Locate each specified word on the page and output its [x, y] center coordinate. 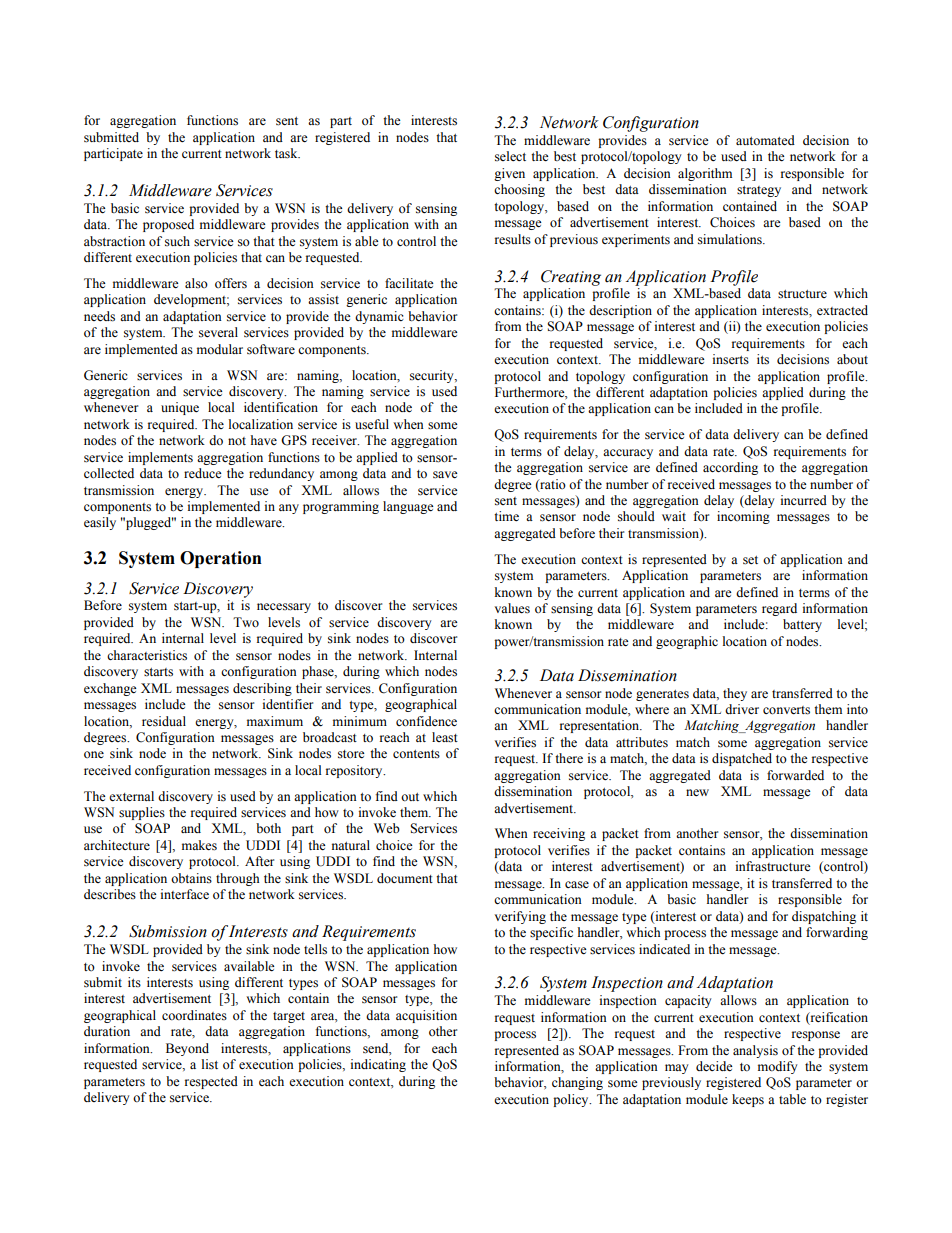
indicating [378, 1065]
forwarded [795, 775]
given [509, 174]
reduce [203, 473]
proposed [168, 225]
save [445, 475]
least [445, 737]
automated [765, 140]
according [730, 468]
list [210, 1064]
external [131, 796]
